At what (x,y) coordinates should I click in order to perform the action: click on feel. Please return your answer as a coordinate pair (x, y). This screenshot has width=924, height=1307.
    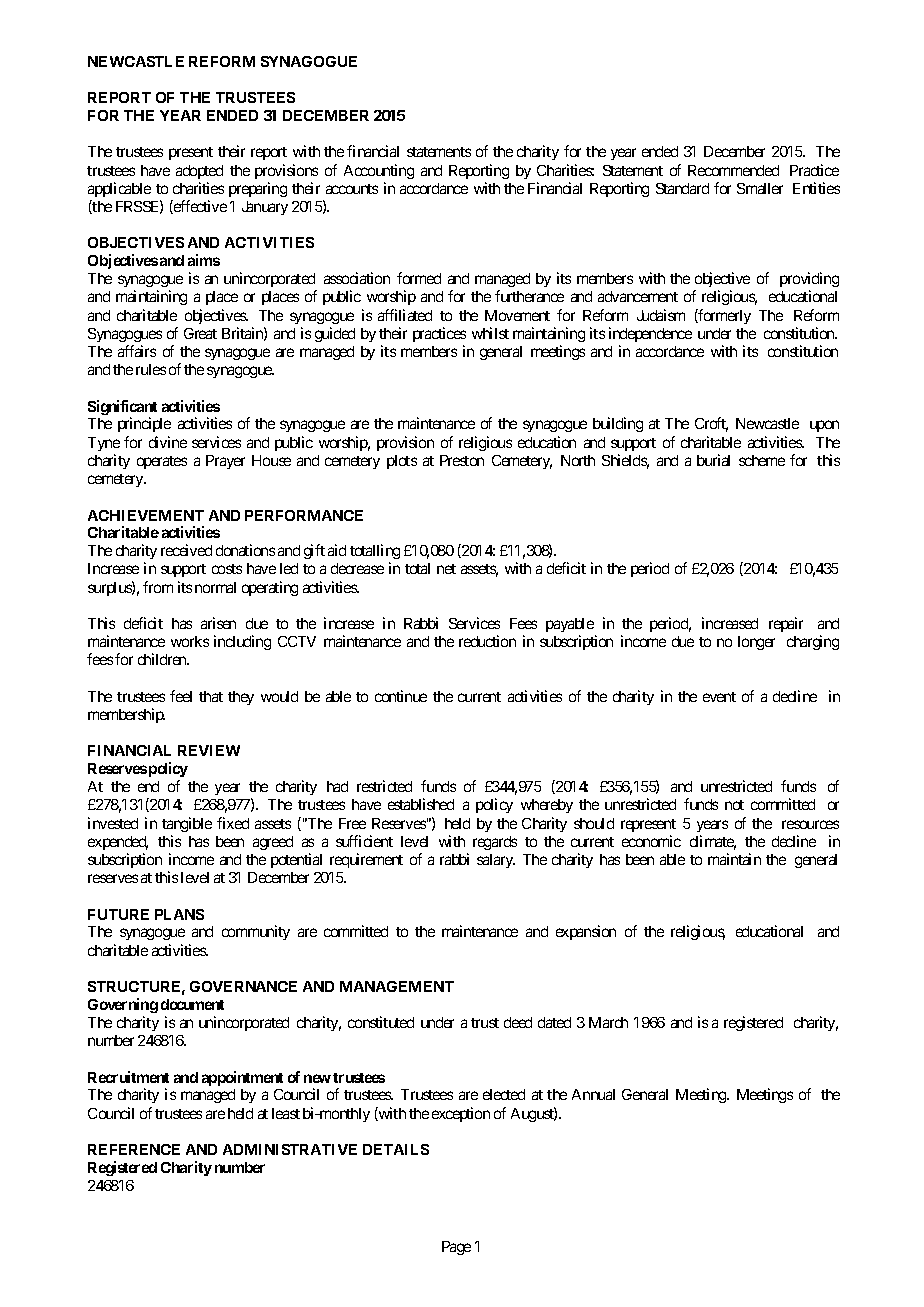
    Looking at the image, I should click on (181, 696).
